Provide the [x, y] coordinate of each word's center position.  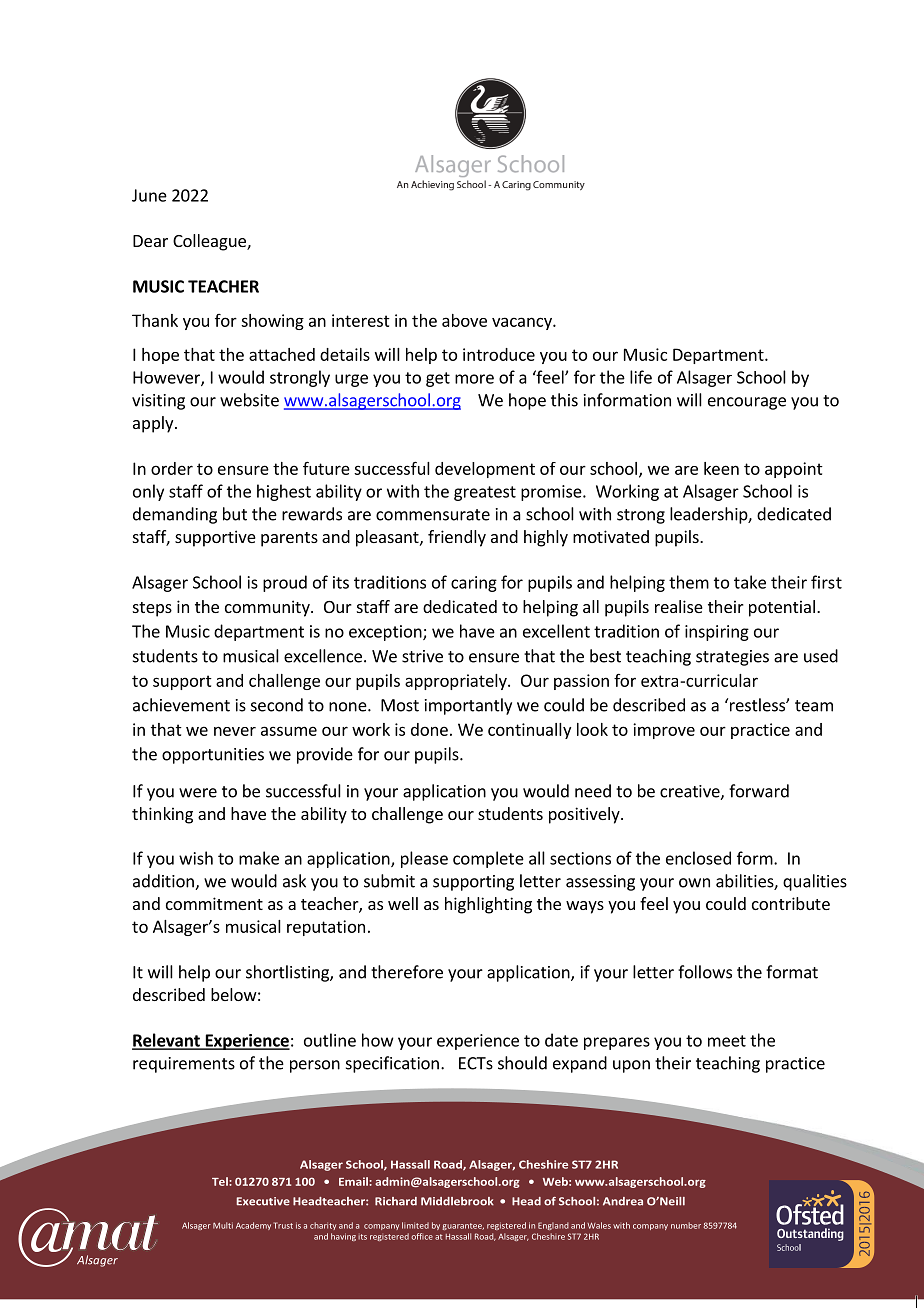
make [259, 858]
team [814, 706]
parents [289, 539]
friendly [457, 538]
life [641, 377]
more [474, 379]
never [235, 731]
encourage [747, 403]
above [464, 320]
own [694, 883]
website [249, 400]
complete [488, 859]
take [750, 582]
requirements [184, 1065]
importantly [468, 706]
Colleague [210, 242]
